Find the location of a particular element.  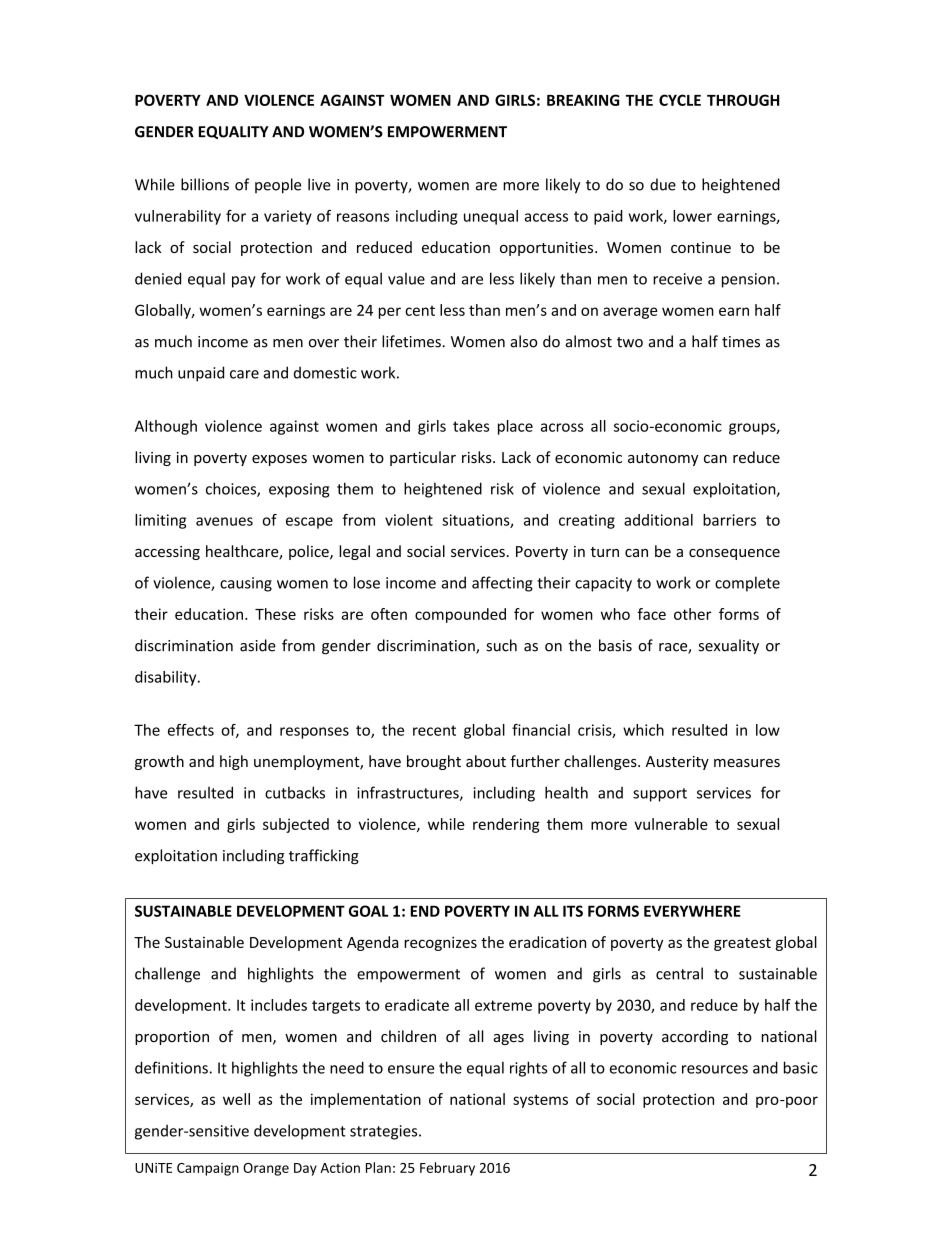

well is located at coordinates (236, 1099).
